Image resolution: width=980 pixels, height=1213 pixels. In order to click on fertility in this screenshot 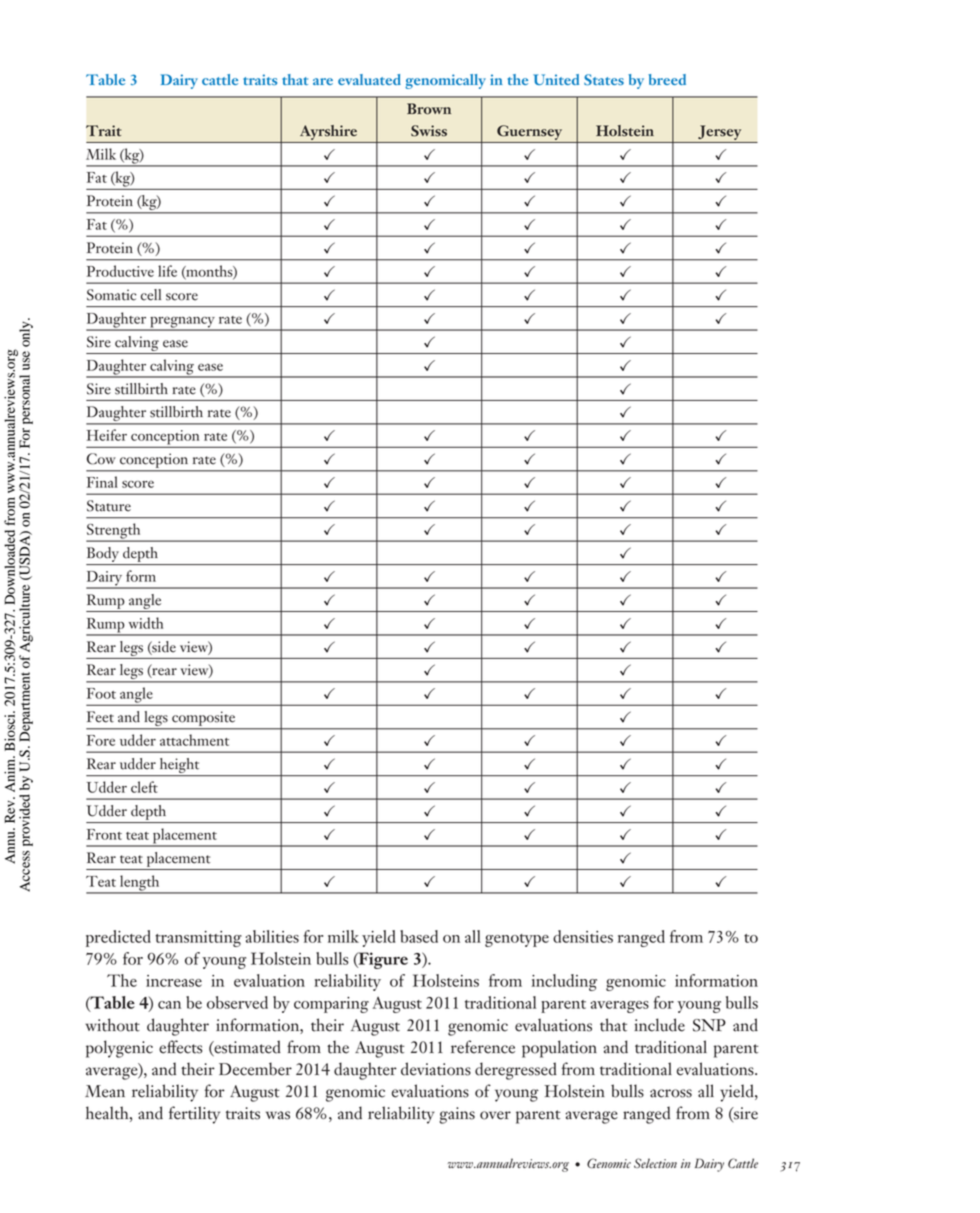, I will do `click(194, 1115)`.
